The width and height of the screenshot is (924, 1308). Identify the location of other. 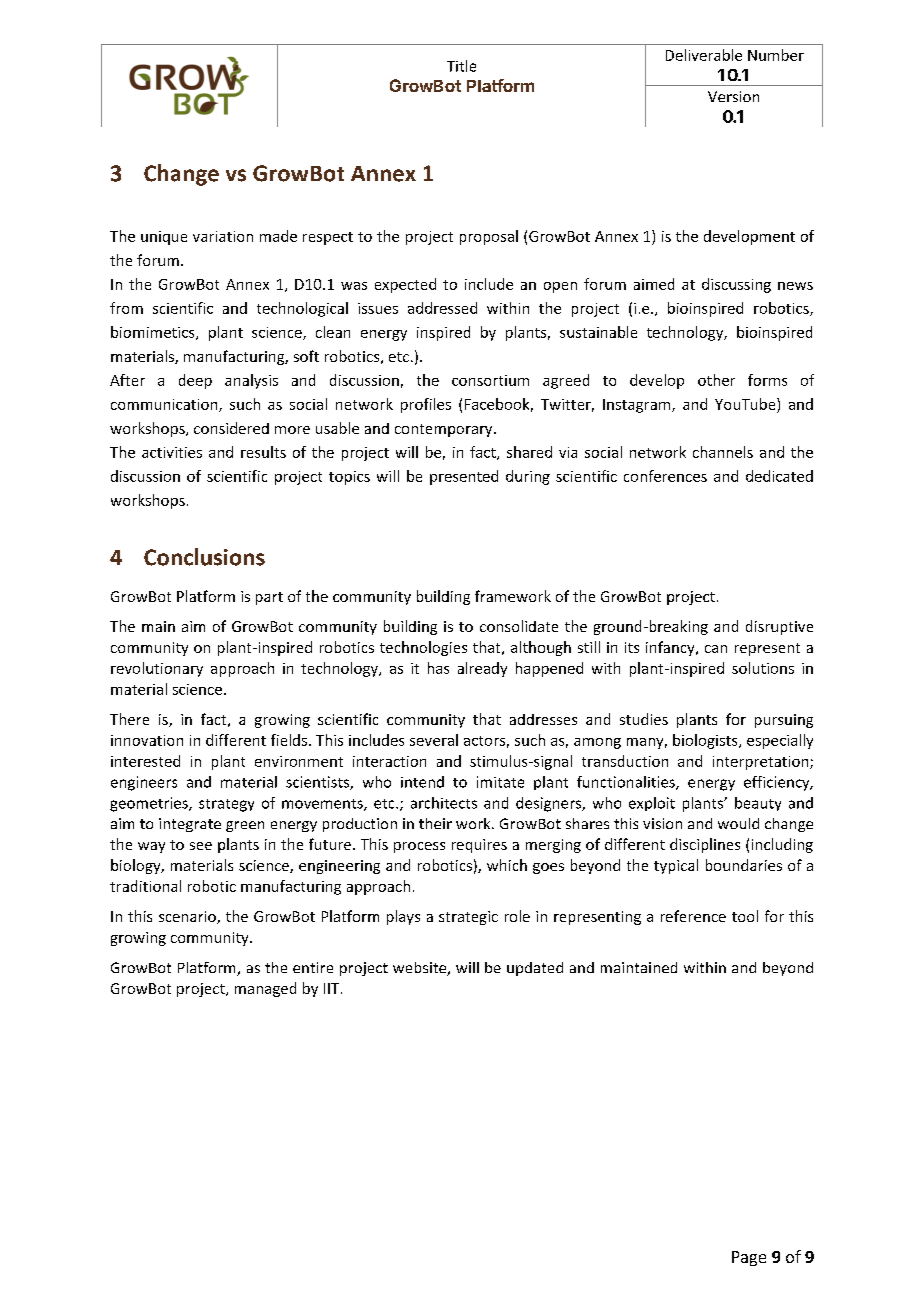
(716, 380).
